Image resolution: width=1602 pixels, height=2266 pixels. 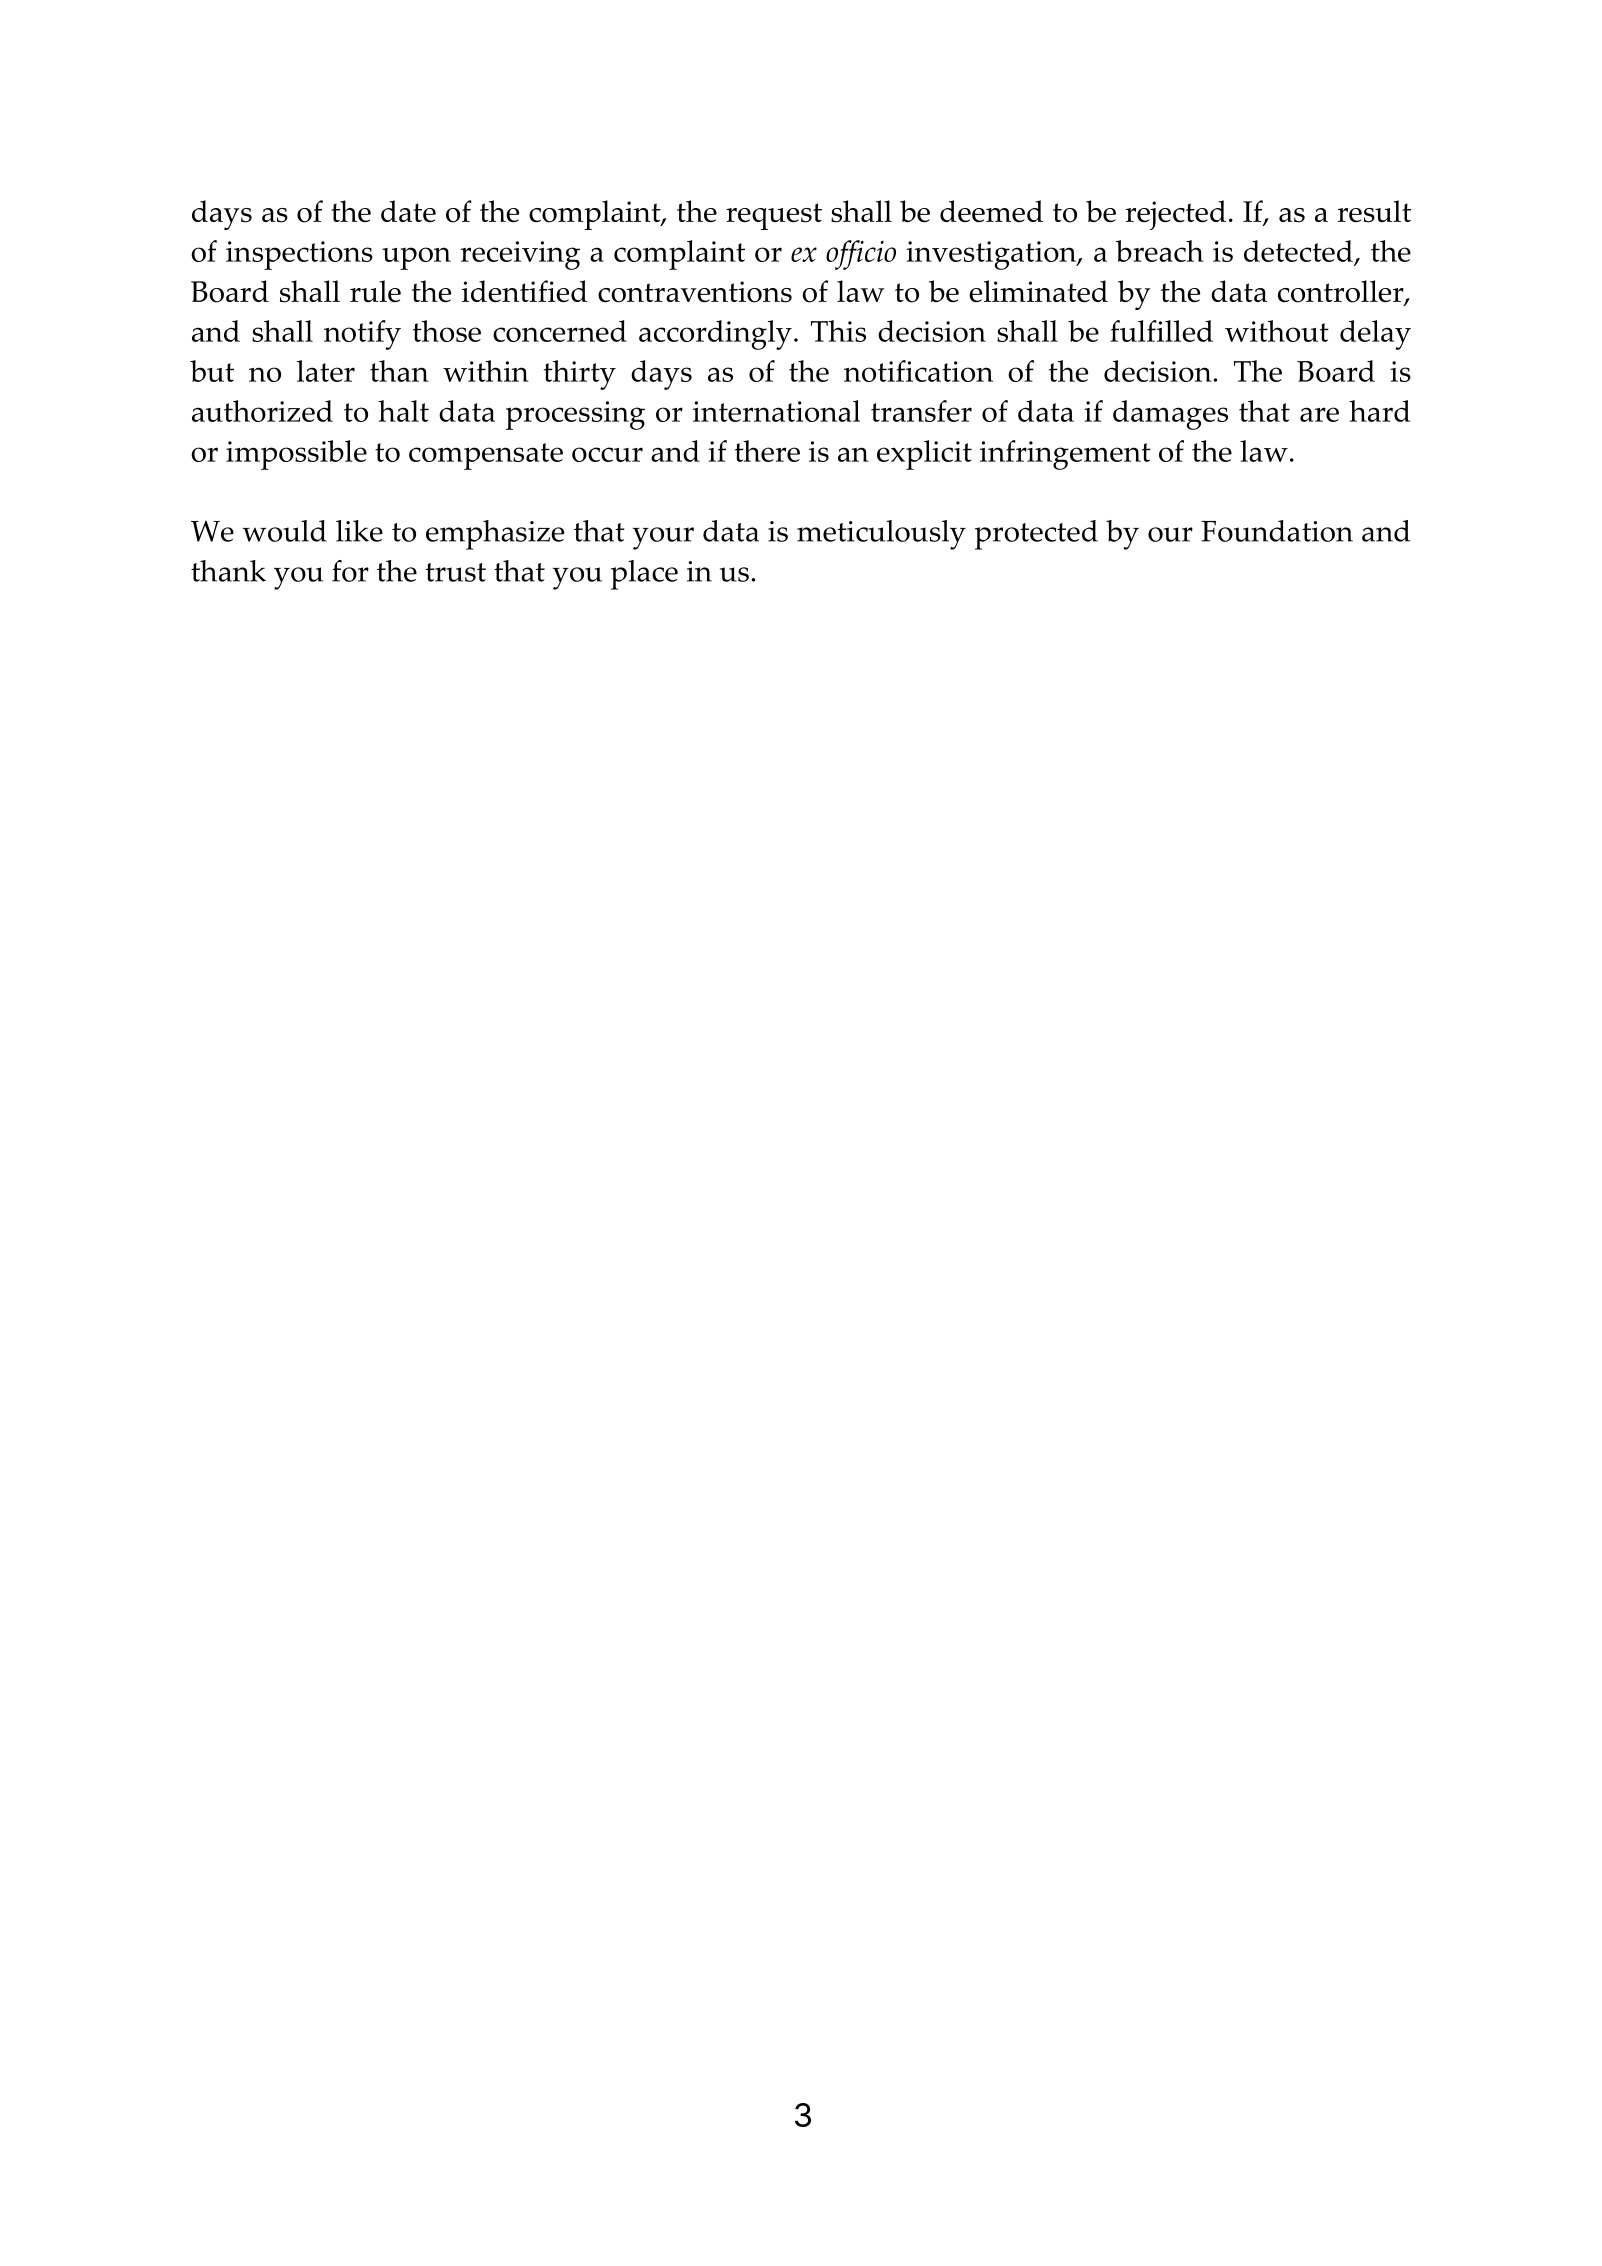 I want to click on rule, so click(x=375, y=291).
